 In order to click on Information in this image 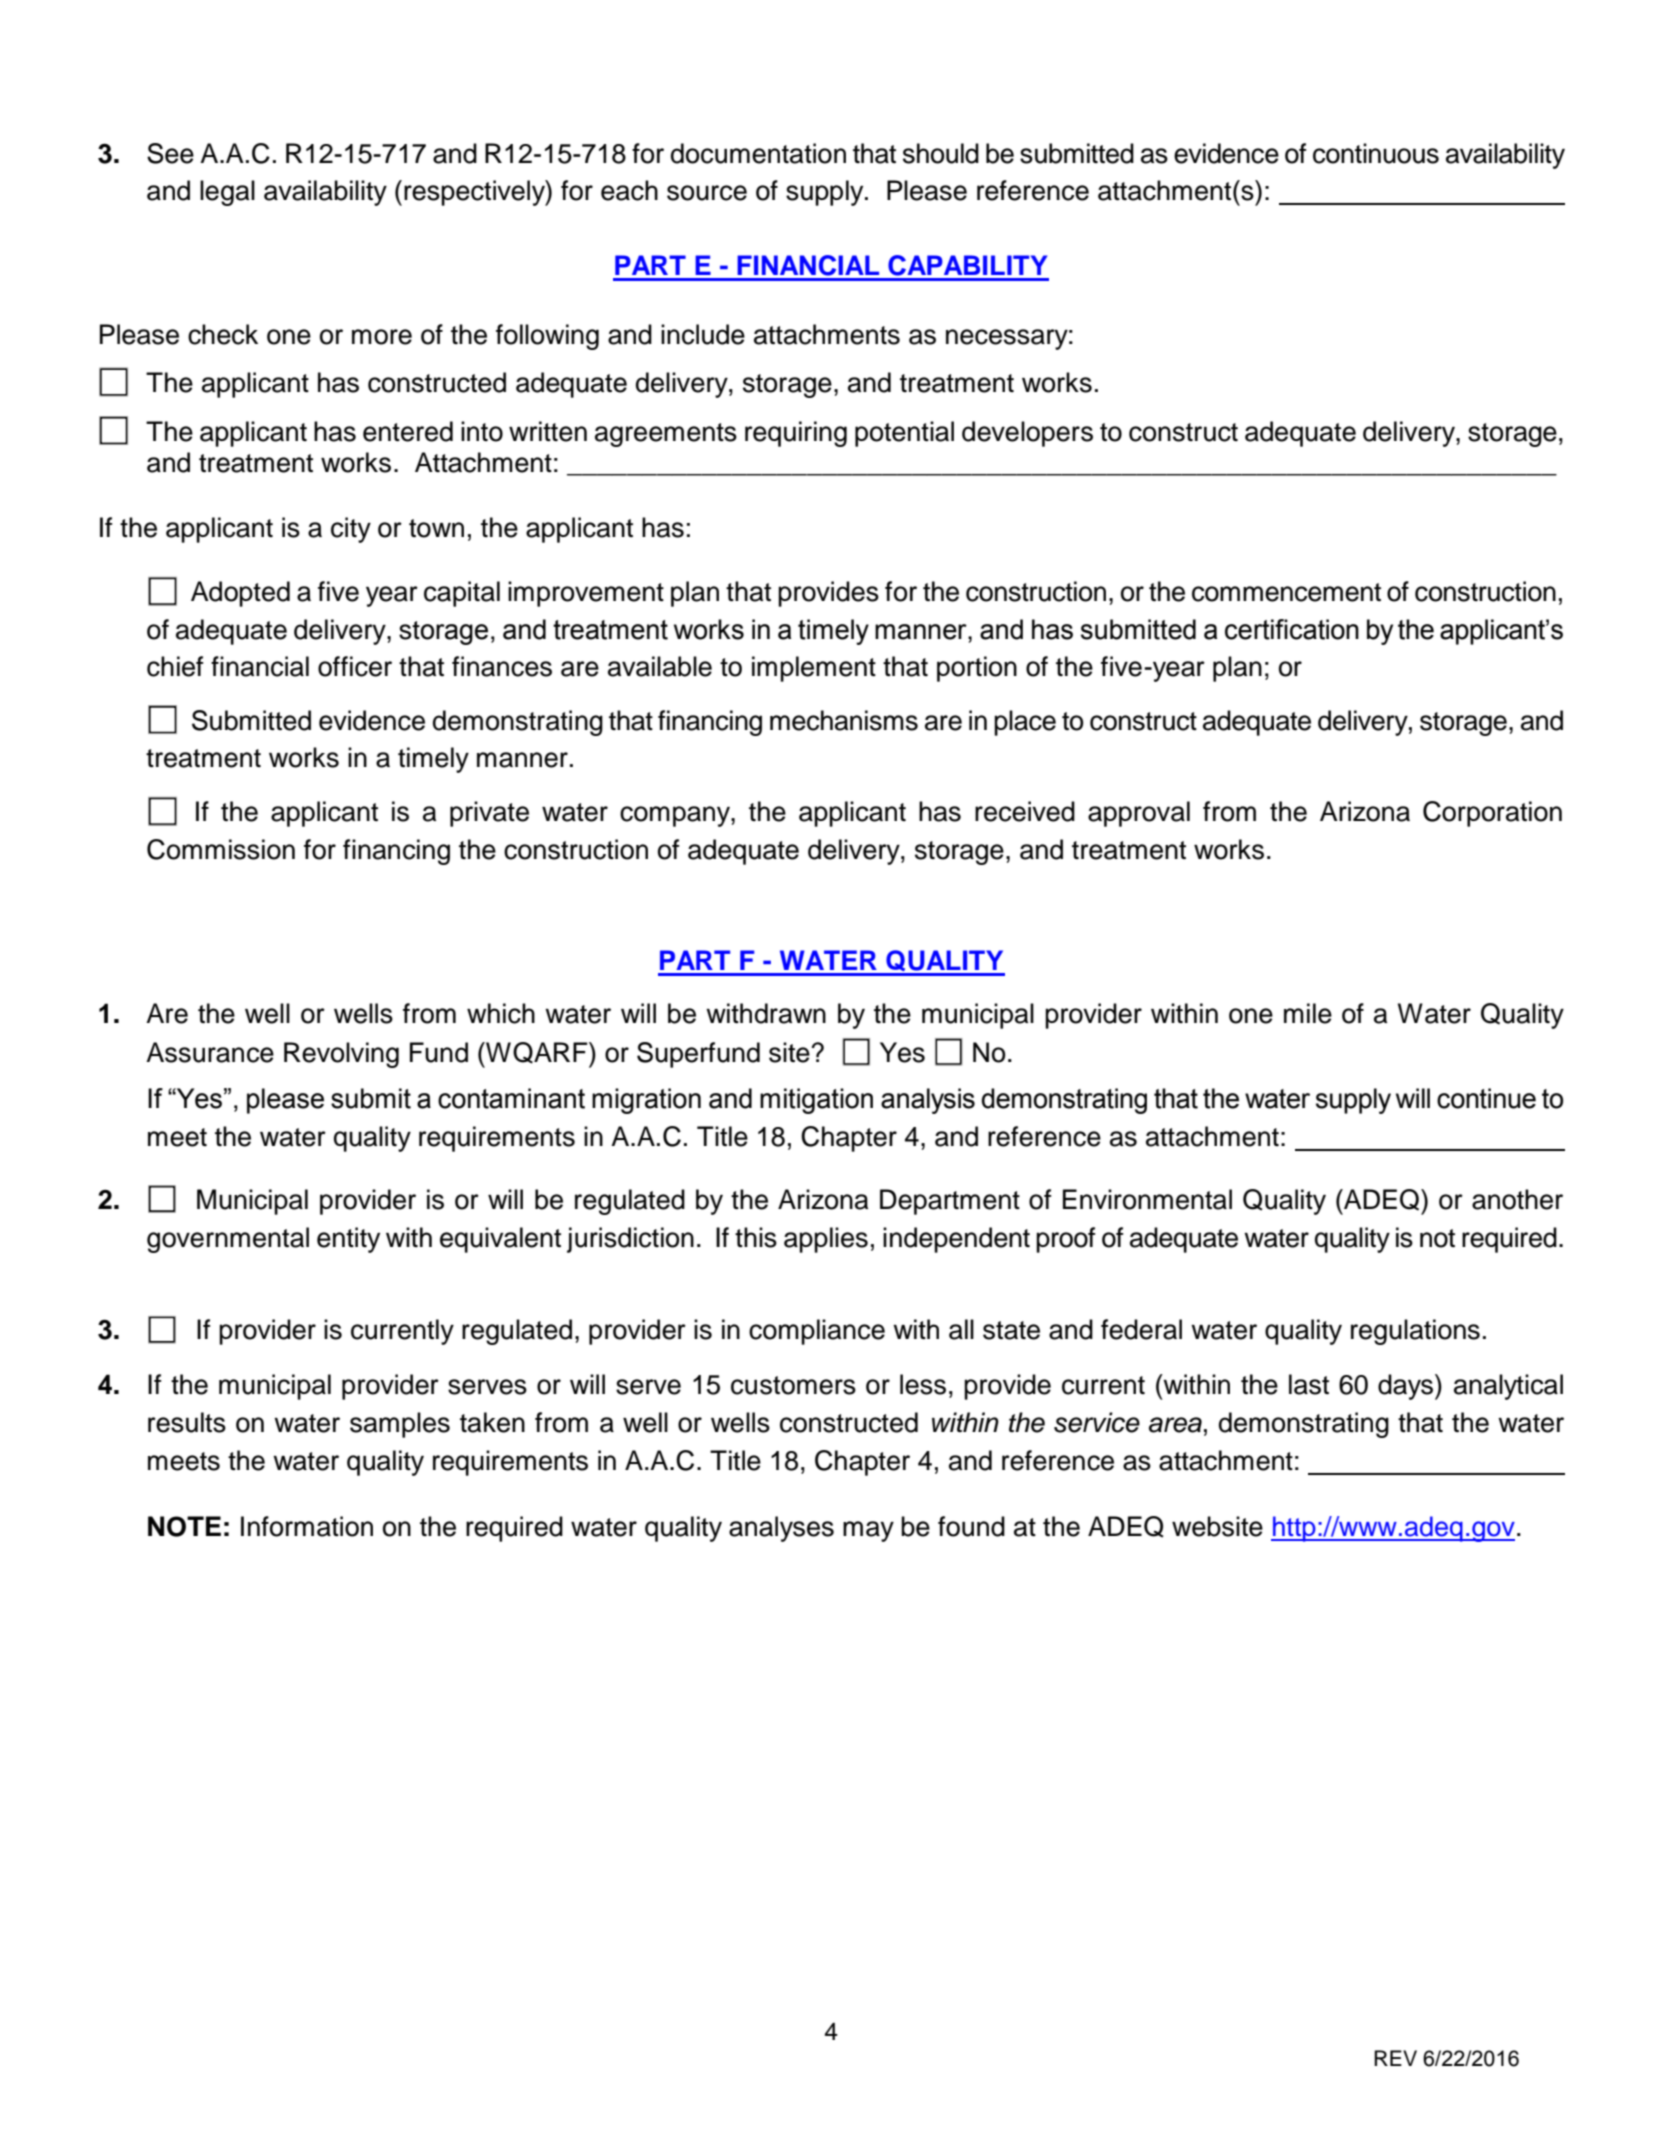, I will do `click(307, 1526)`.
